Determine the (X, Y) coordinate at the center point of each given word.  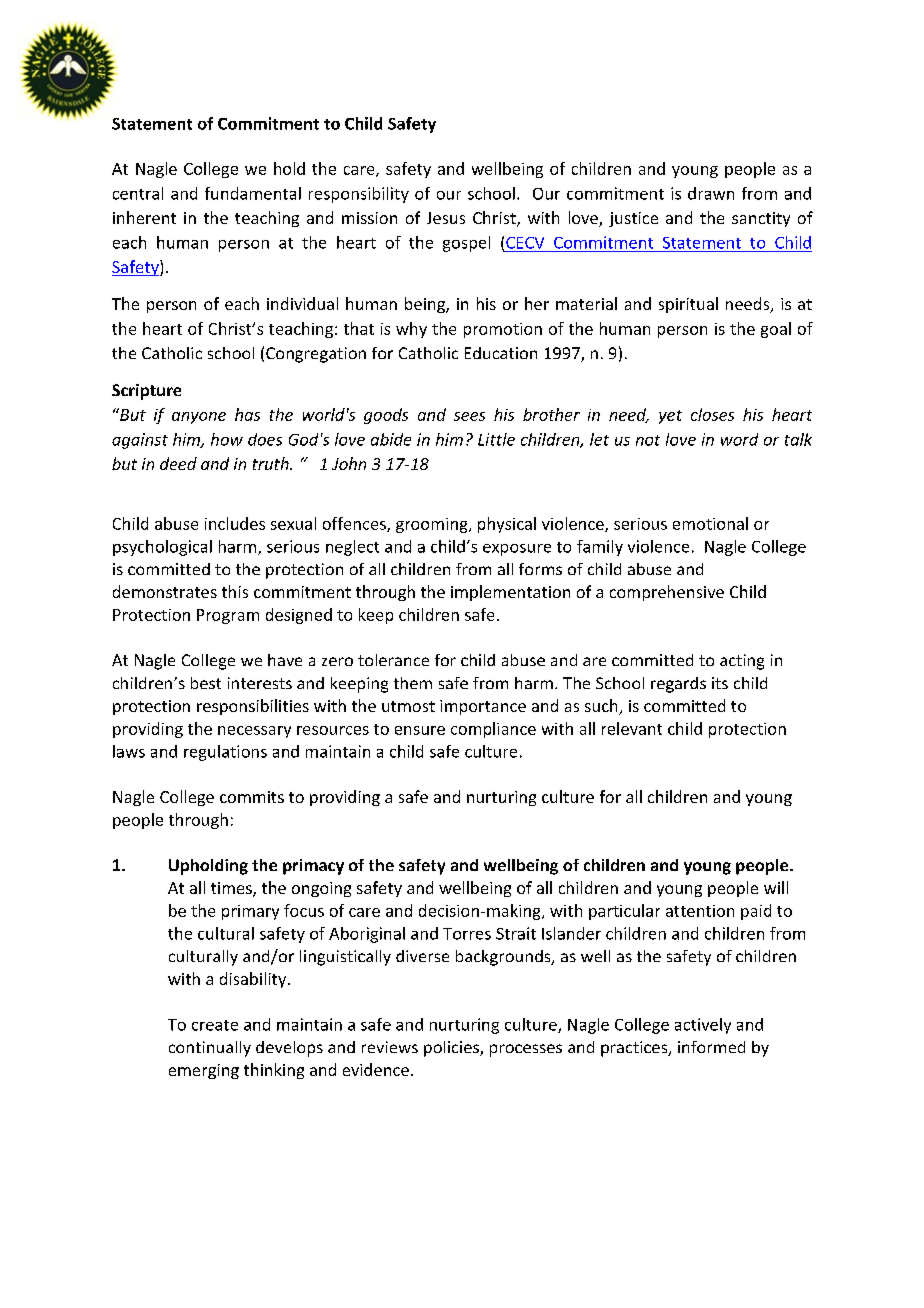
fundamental (253, 193)
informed (711, 1047)
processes (526, 1050)
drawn (711, 193)
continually (210, 1049)
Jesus (446, 218)
